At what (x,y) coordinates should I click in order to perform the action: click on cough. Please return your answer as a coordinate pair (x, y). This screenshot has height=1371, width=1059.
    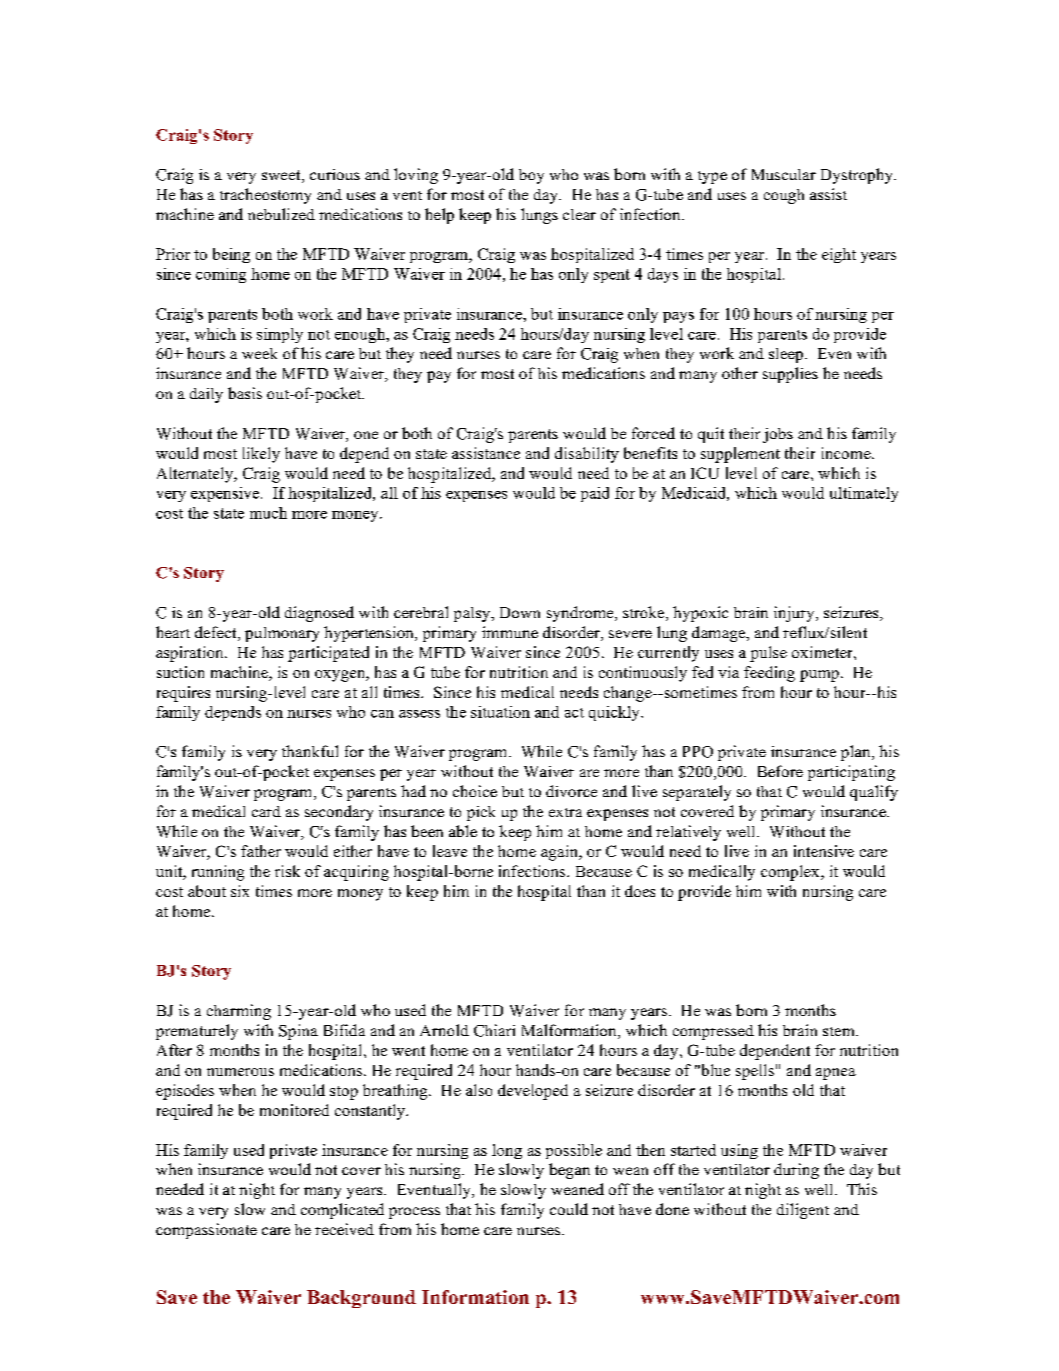
    Looking at the image, I should click on (784, 196).
